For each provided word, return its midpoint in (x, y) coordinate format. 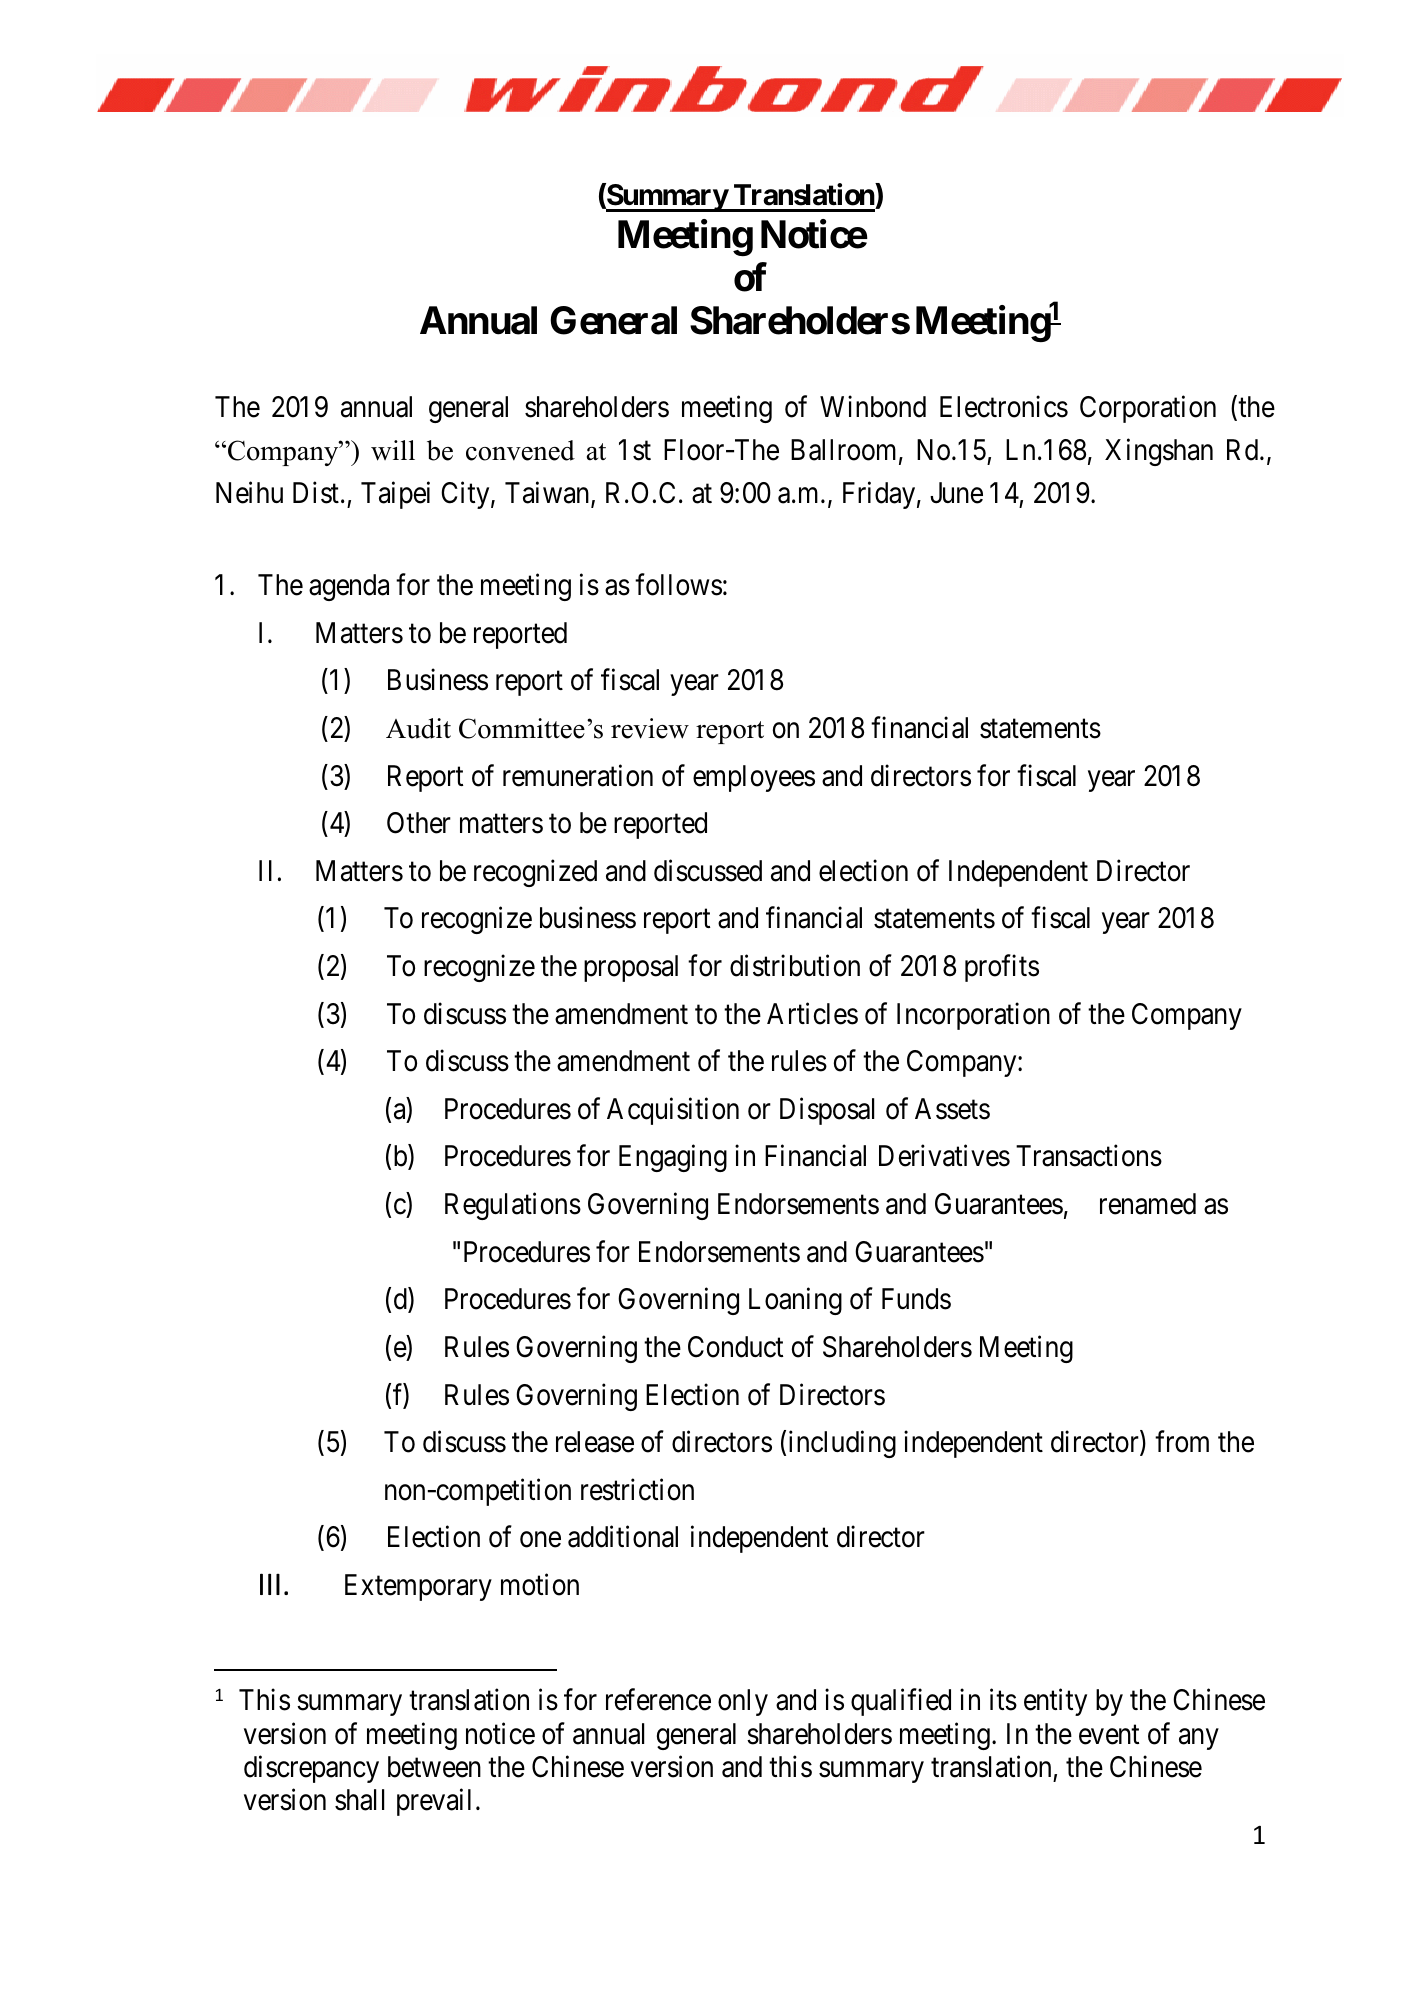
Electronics (1004, 406)
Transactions (1089, 1156)
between (434, 1767)
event (1109, 1735)
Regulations (513, 1206)
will (393, 450)
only (743, 1702)
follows (678, 584)
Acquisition (673, 1111)
